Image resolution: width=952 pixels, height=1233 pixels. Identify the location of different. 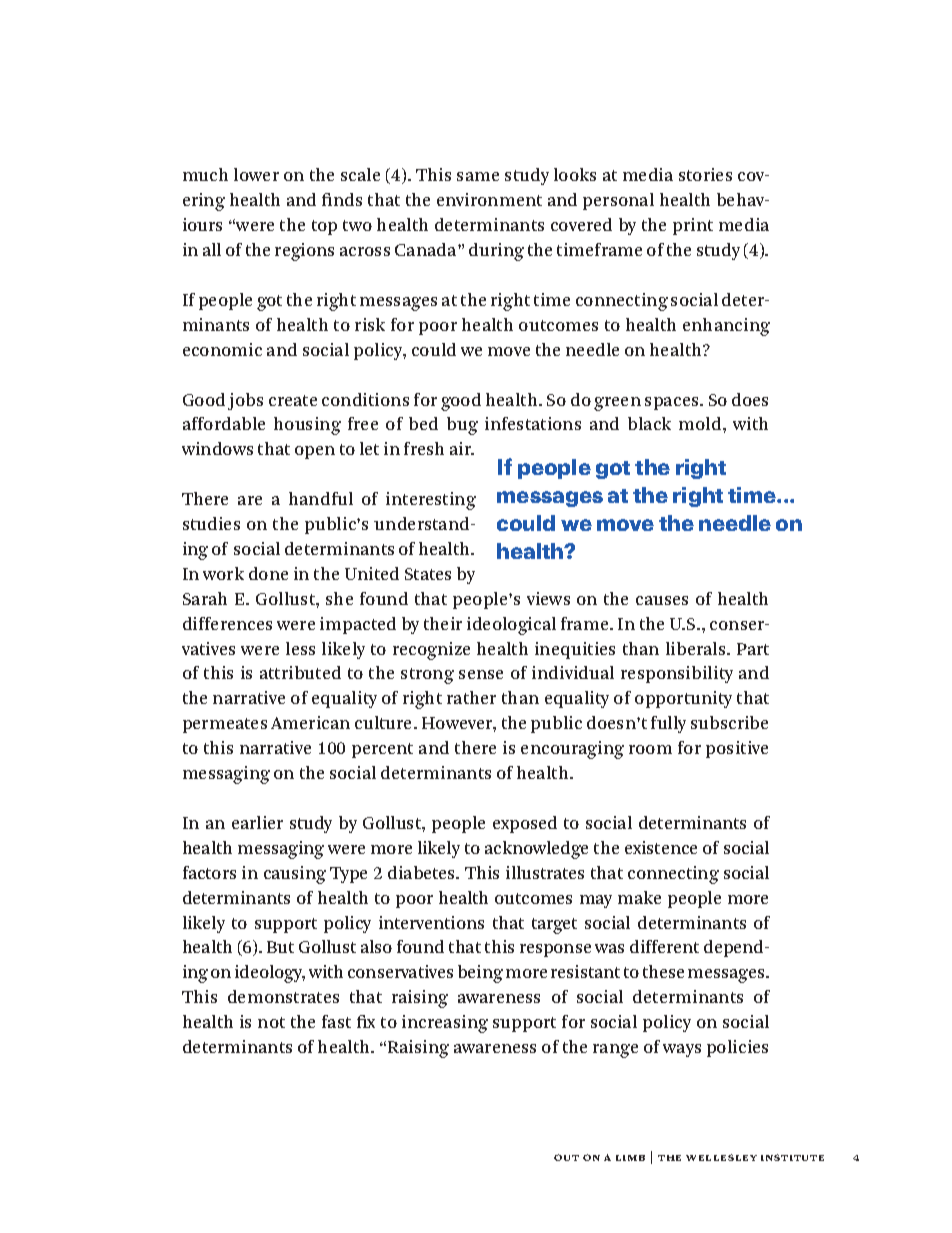
(664, 946).
